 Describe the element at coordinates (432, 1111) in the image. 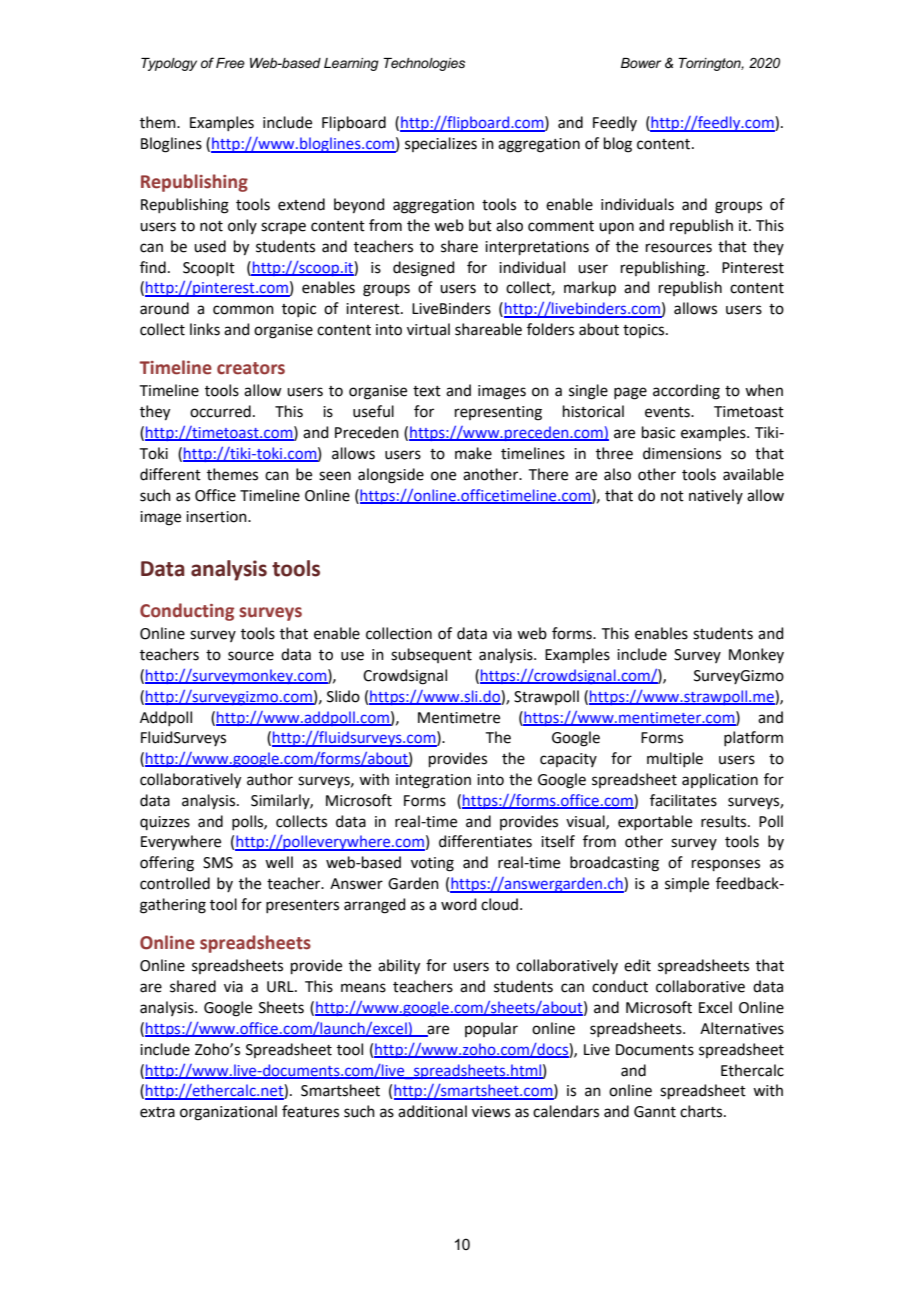

I see `additional` at that location.
